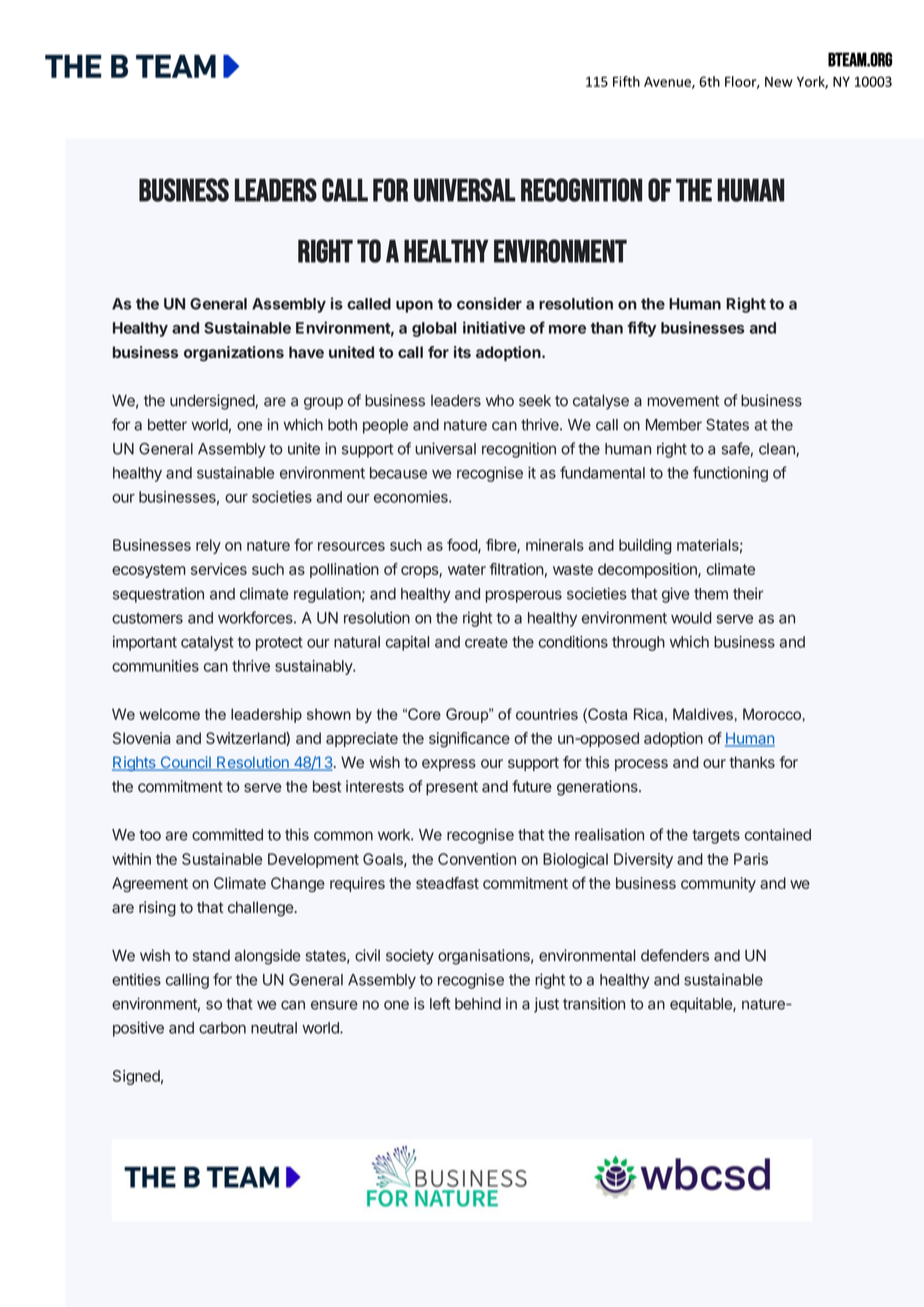 Image resolution: width=924 pixels, height=1307 pixels. Describe the element at coordinates (463, 546) in the image. I see `food` at that location.
